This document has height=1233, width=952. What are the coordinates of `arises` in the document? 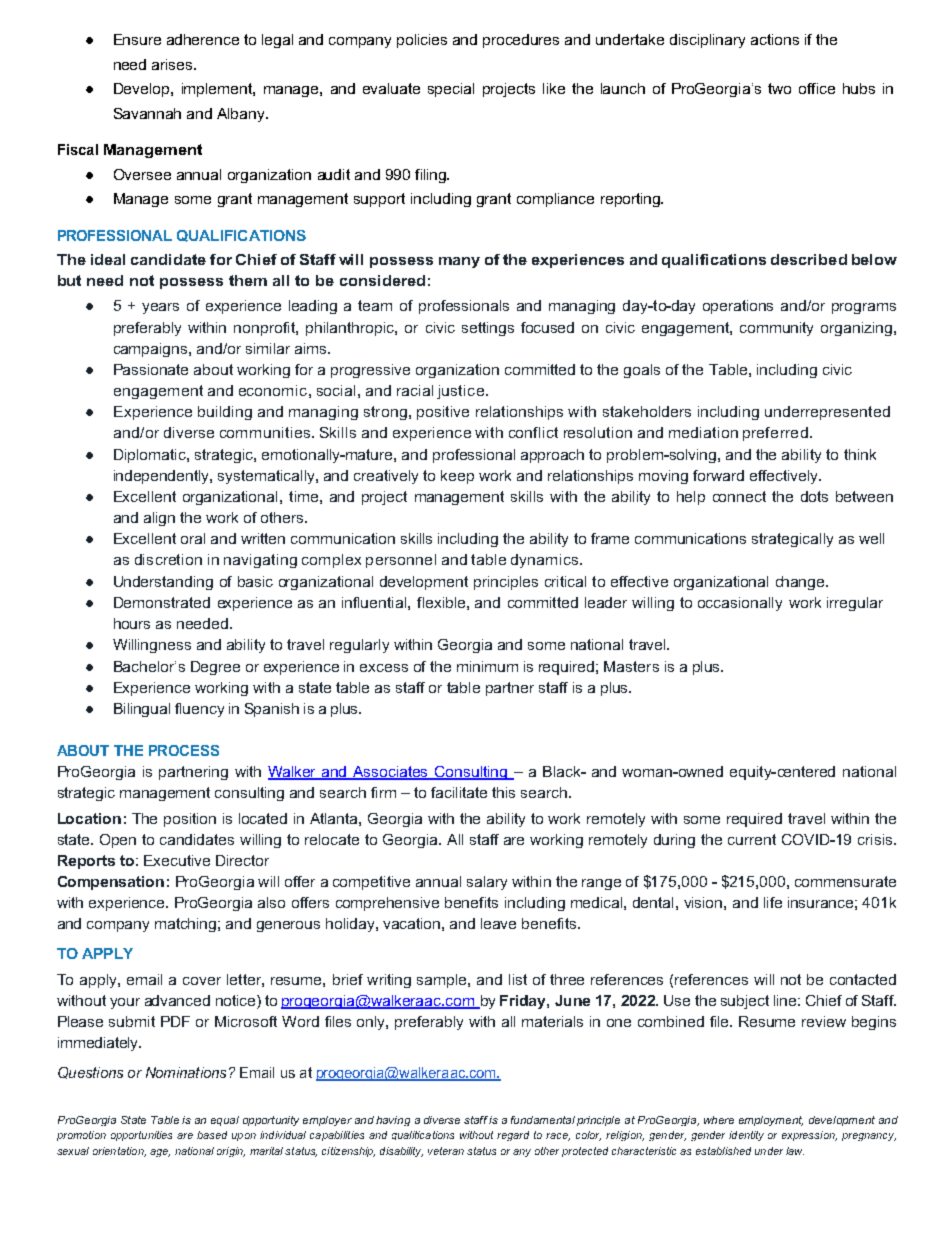 It's located at (173, 64).
